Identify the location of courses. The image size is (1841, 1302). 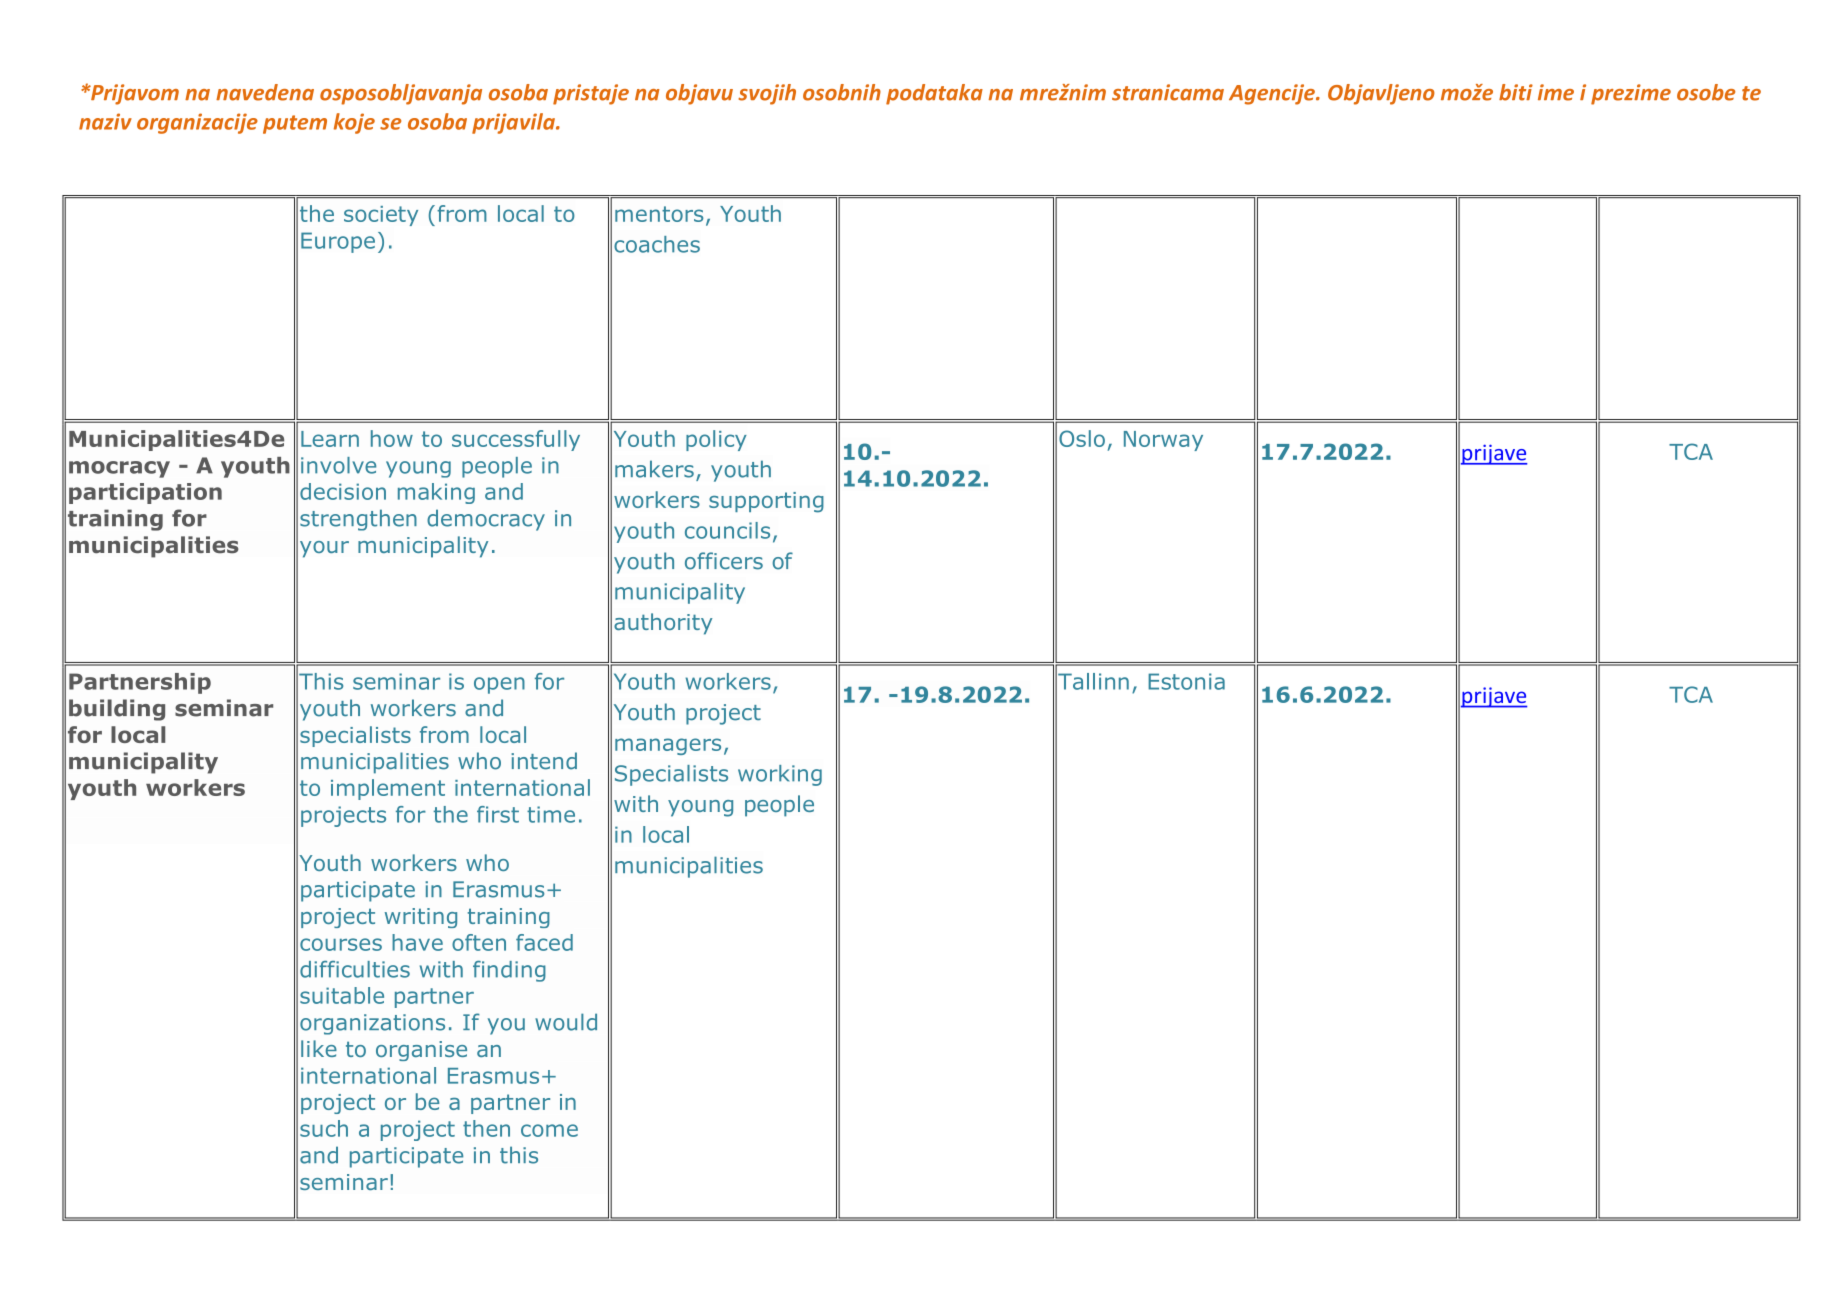
(341, 944).
